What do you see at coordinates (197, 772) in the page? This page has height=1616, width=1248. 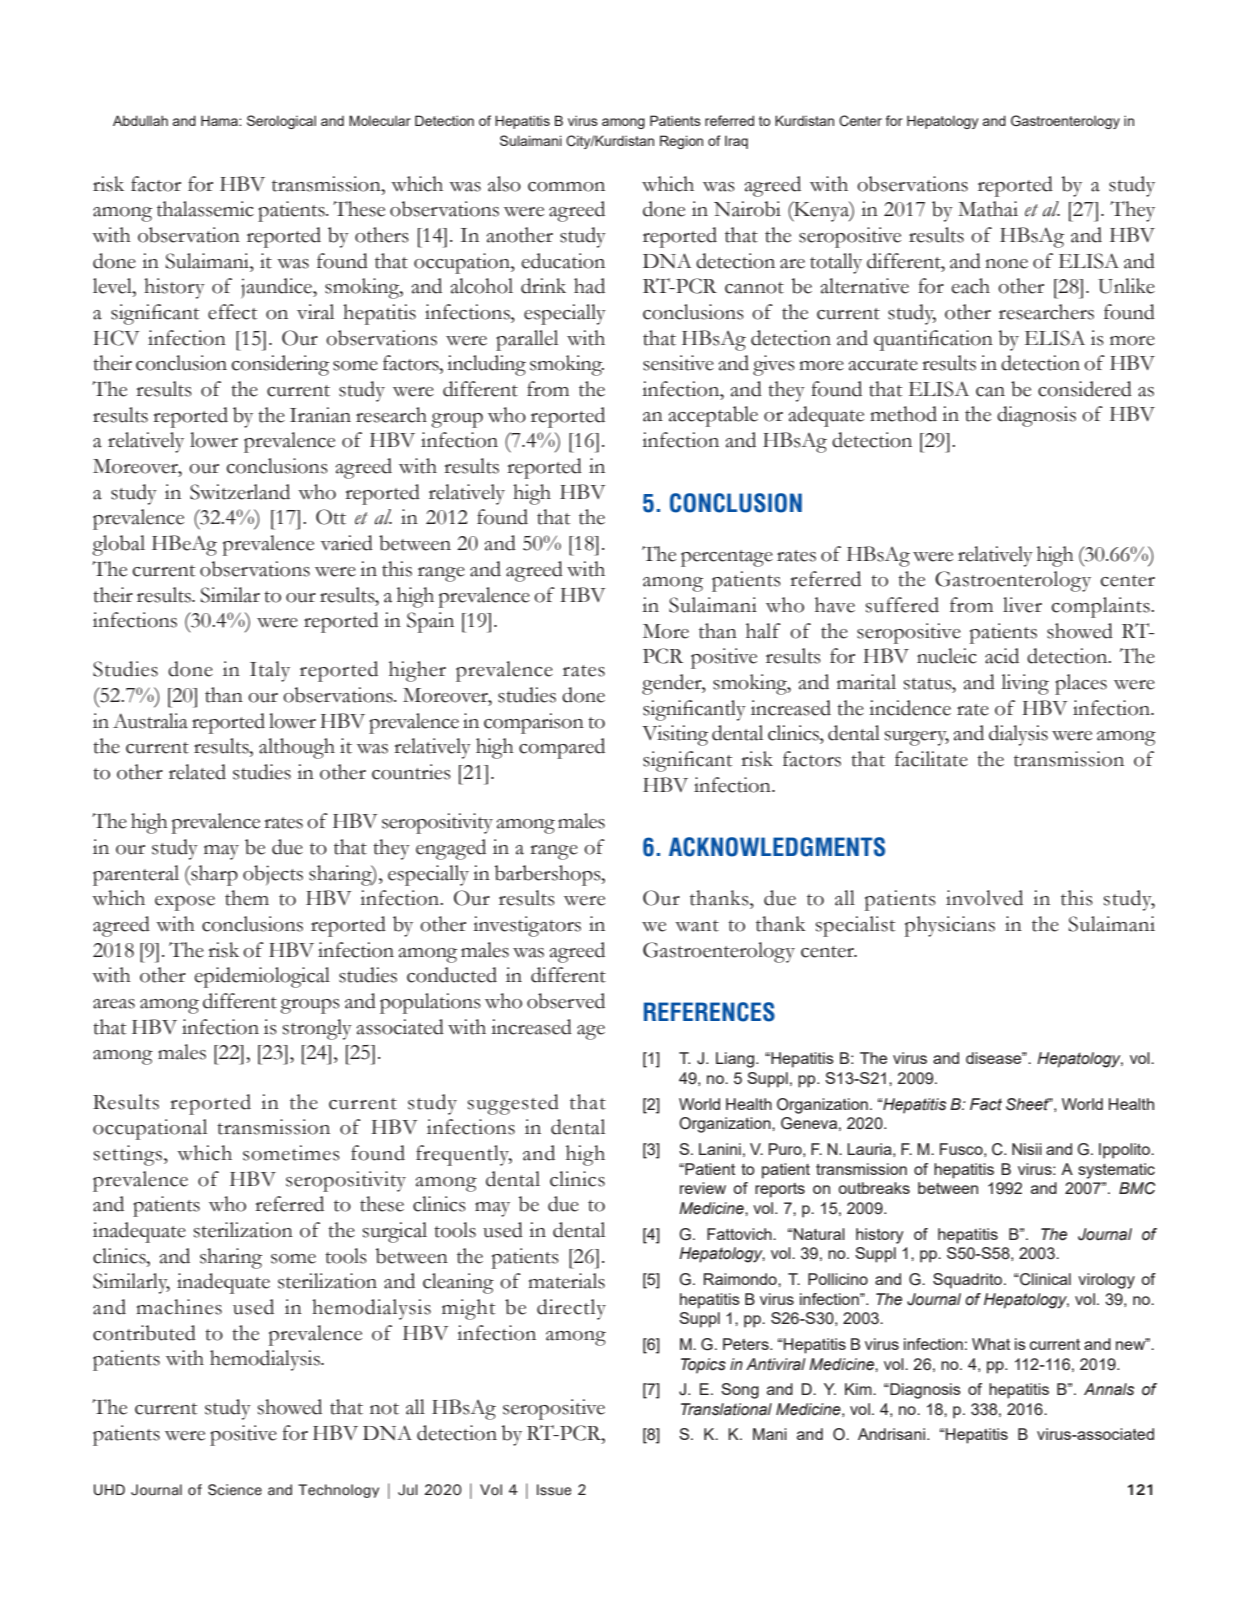 I see `related` at bounding box center [197, 772].
